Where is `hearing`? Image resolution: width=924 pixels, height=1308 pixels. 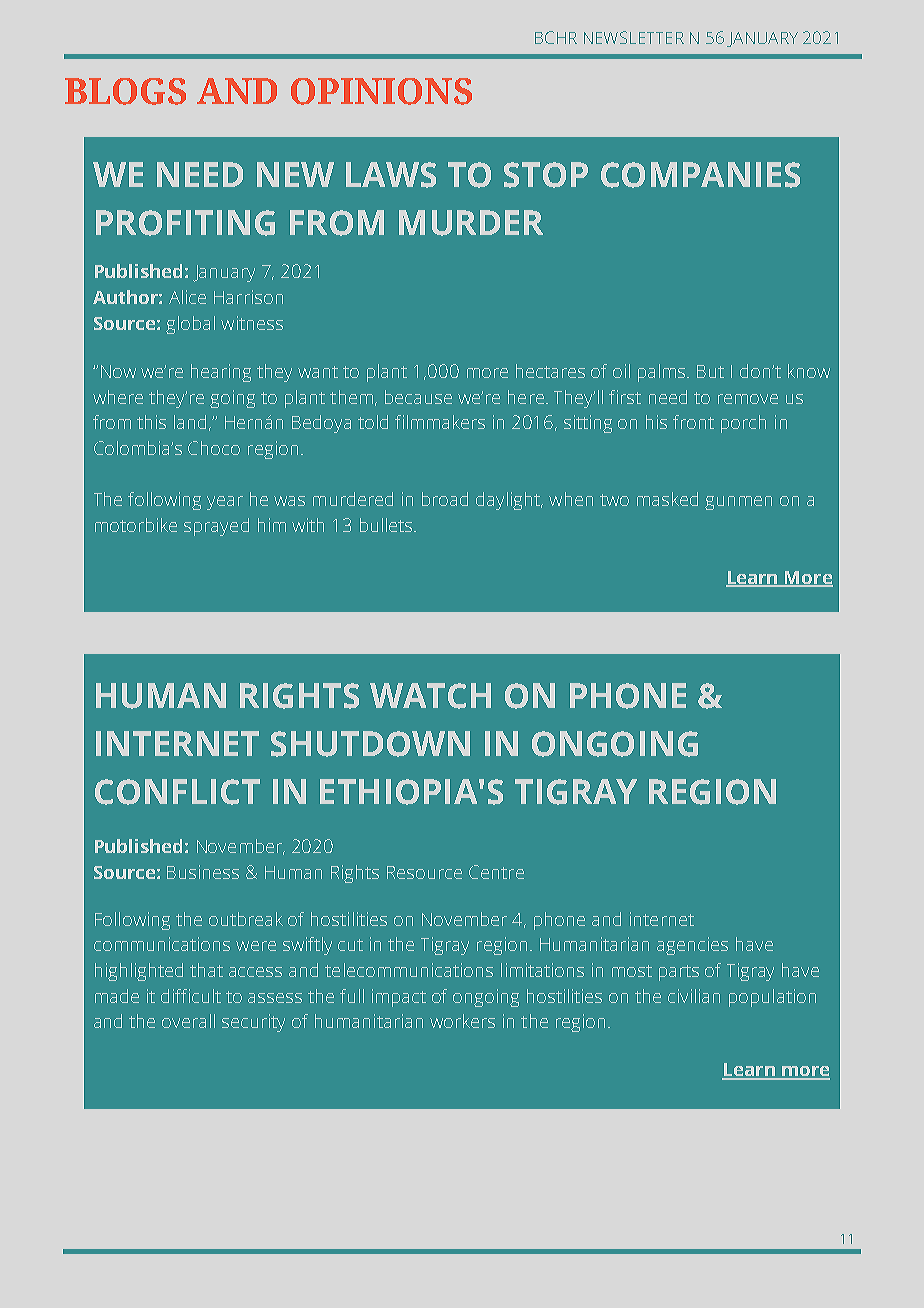
hearing is located at coordinates (221, 373).
